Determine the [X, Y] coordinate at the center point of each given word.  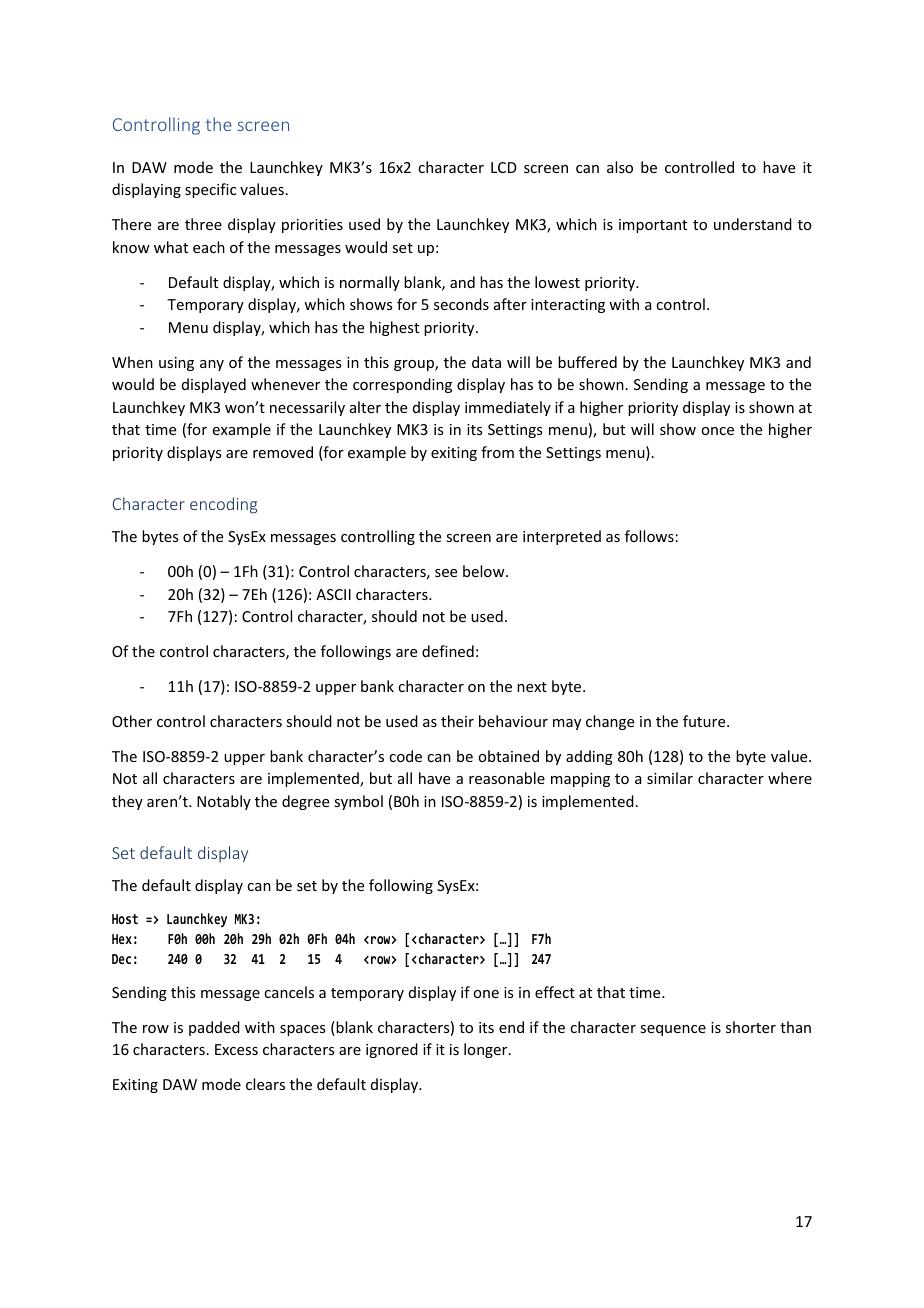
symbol [358, 802]
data [486, 362]
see [446, 573]
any [212, 365]
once [717, 431]
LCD [504, 167]
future [705, 721]
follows [649, 536]
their [457, 721]
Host [125, 919]
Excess [236, 1049]
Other [132, 721]
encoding [223, 505]
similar [670, 778]
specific [210, 190]
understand [753, 224]
